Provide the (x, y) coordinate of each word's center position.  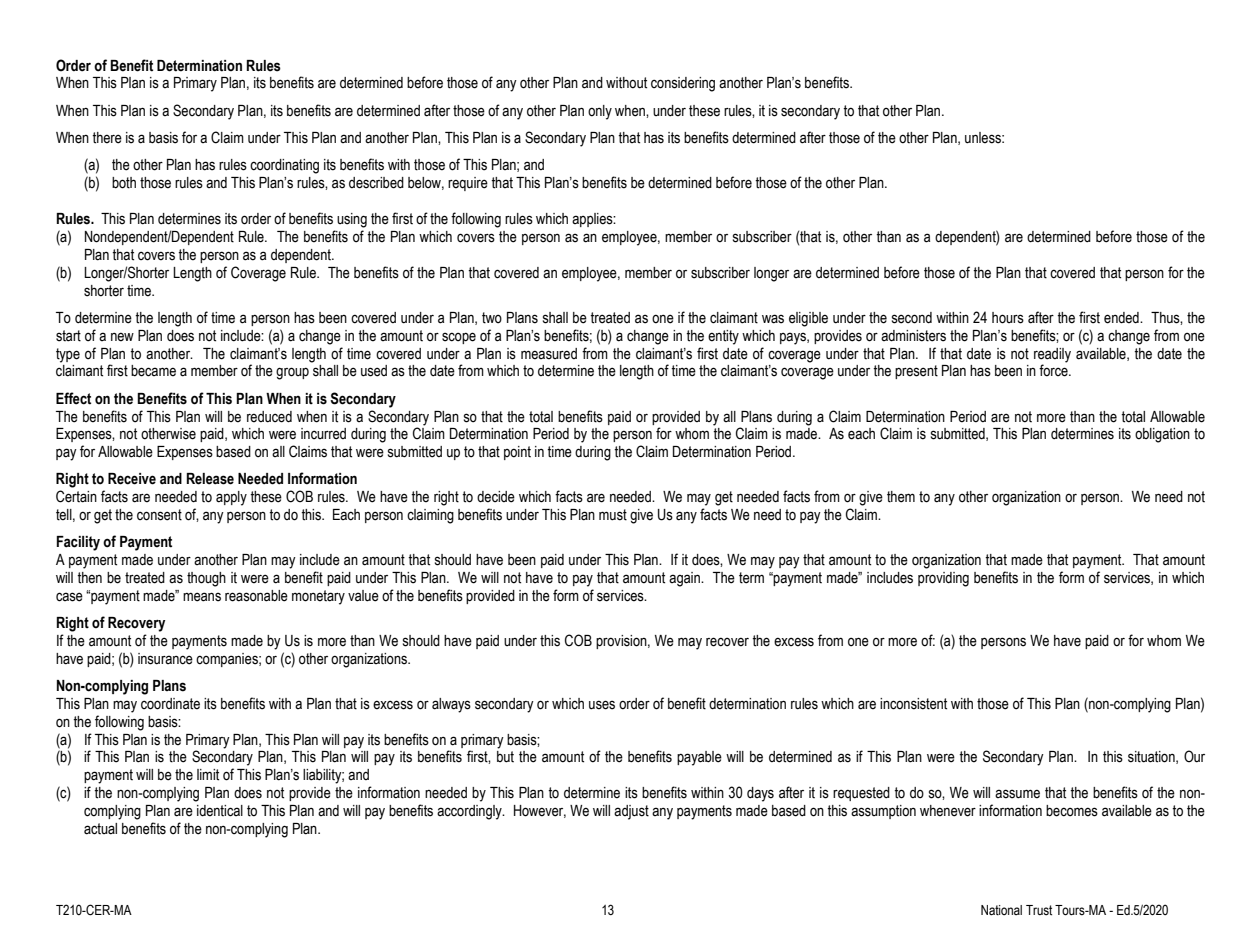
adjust (631, 812)
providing (943, 579)
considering (683, 84)
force (1054, 370)
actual (100, 829)
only (600, 112)
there (107, 138)
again (685, 579)
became (153, 371)
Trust (1039, 910)
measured (549, 354)
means (202, 597)
